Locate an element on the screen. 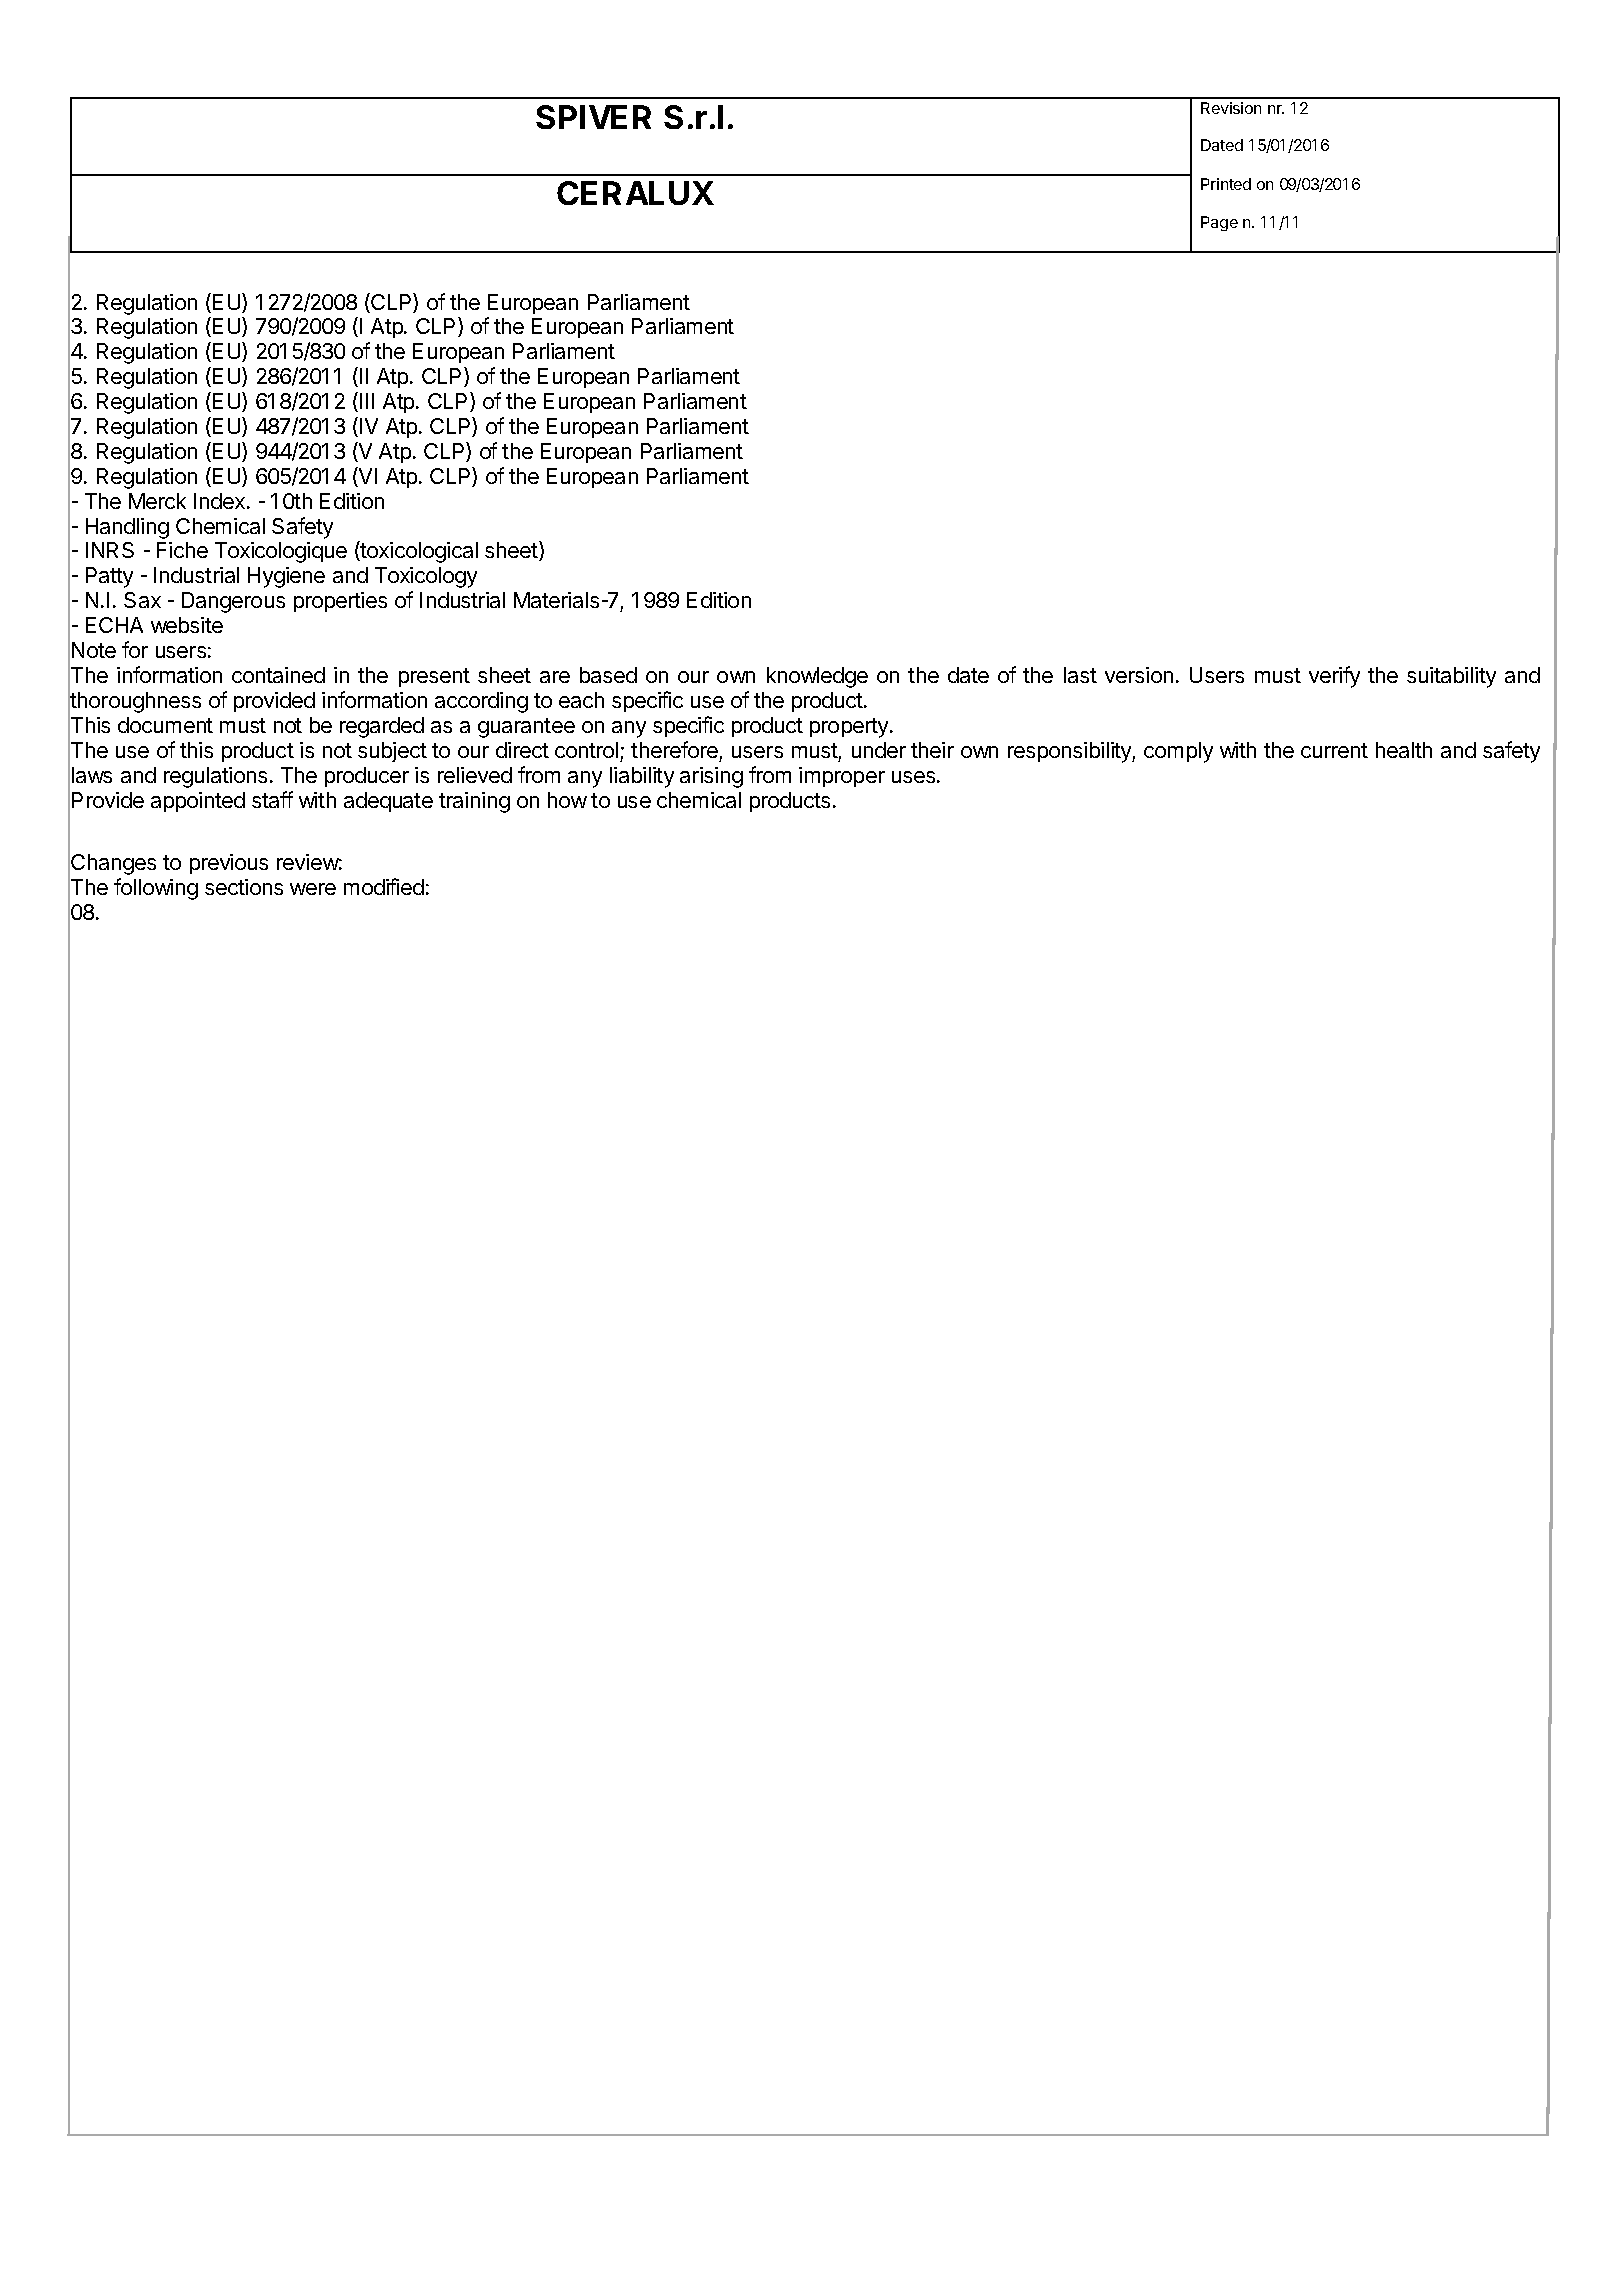  Dangerous is located at coordinates (233, 602).
